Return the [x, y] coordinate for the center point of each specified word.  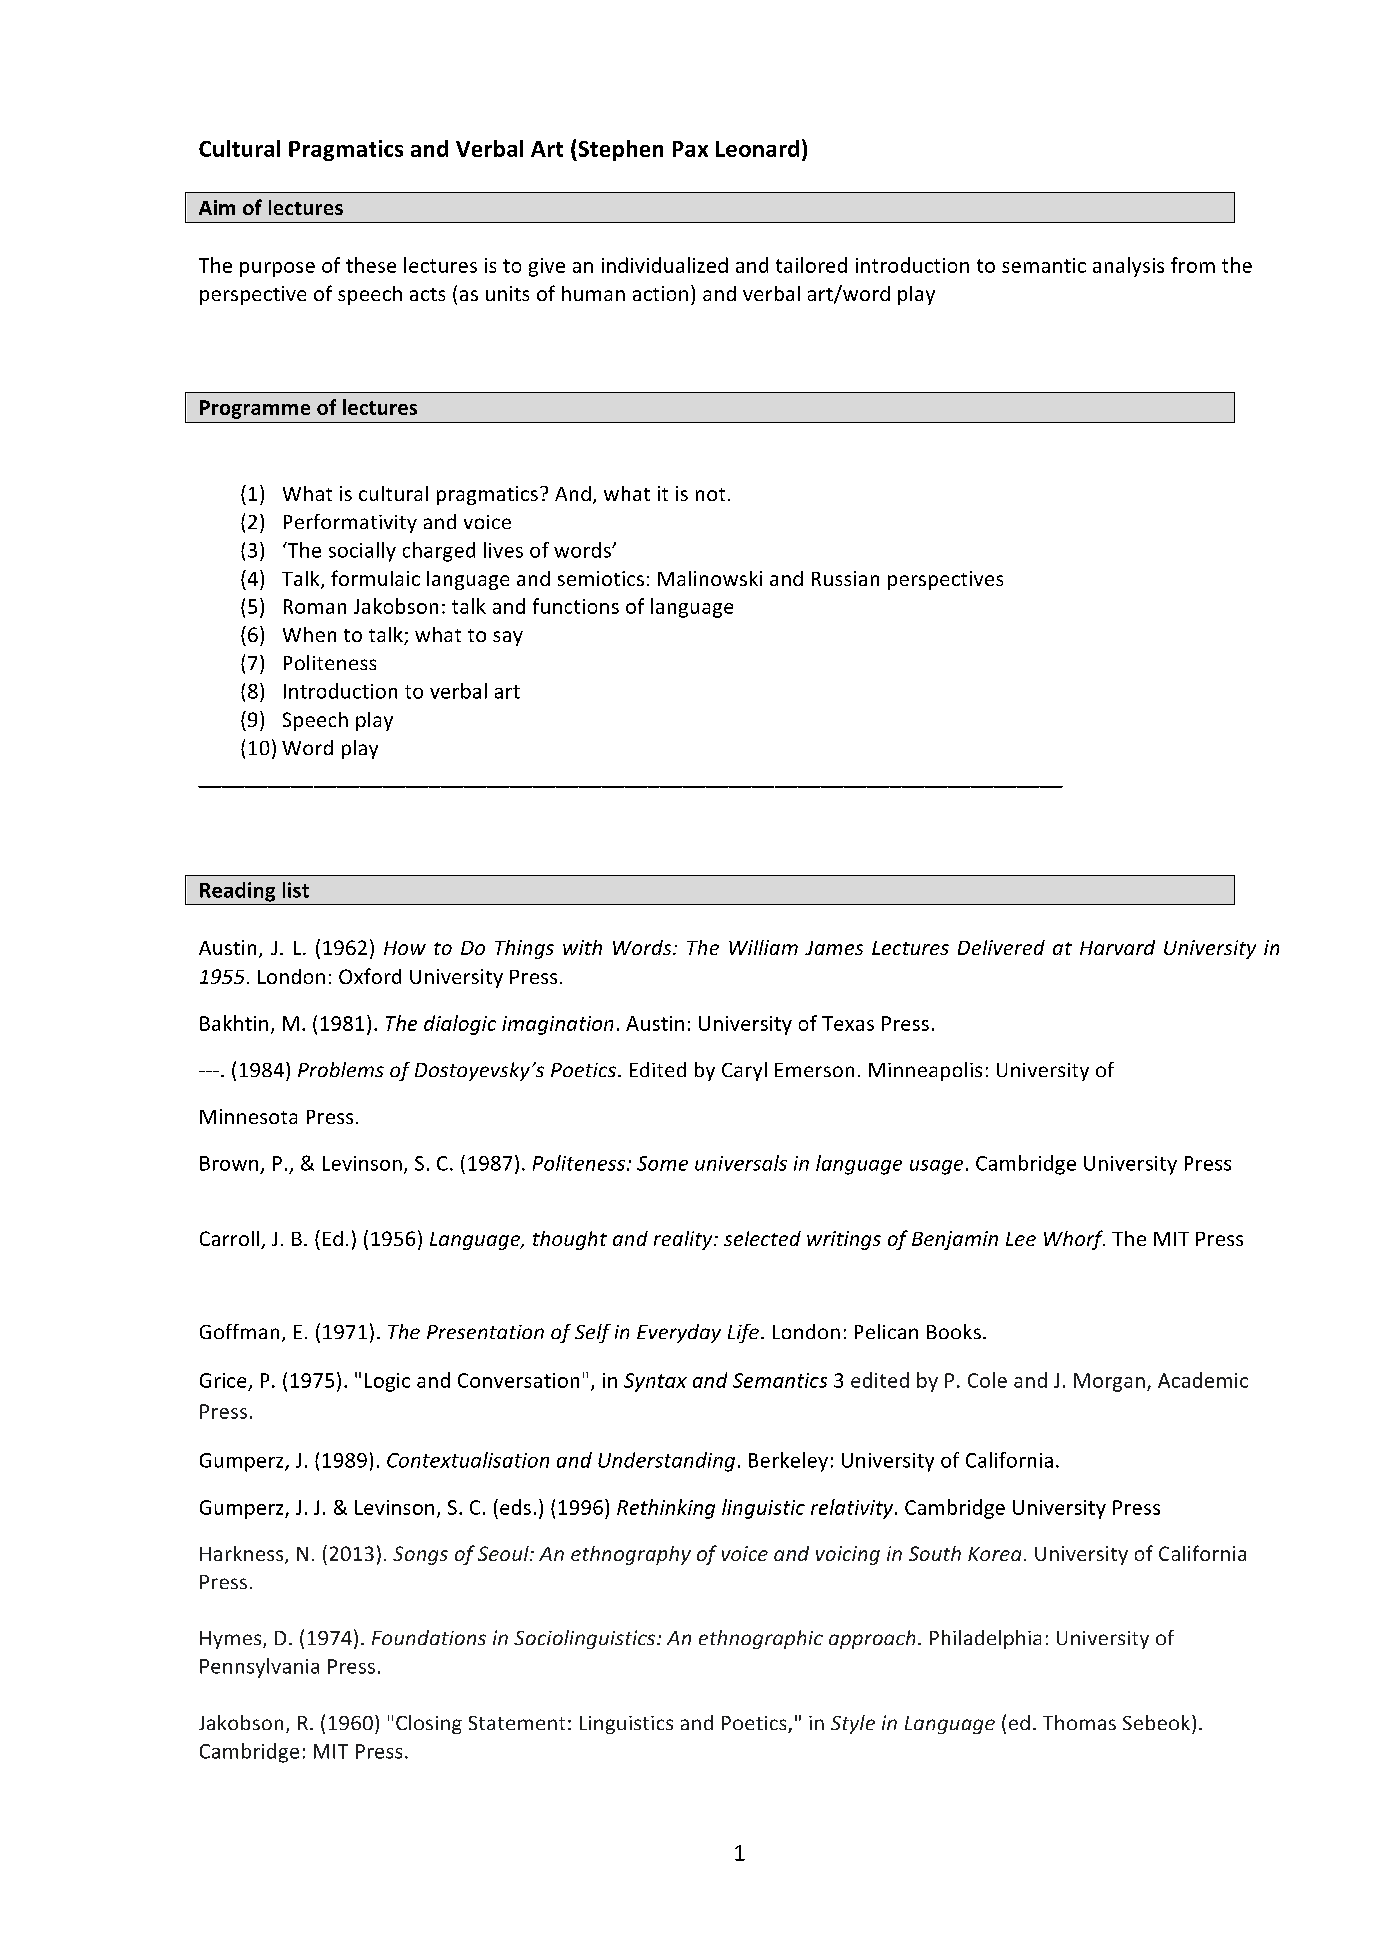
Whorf [1074, 1240]
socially [362, 552]
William [763, 947]
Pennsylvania [259, 1668]
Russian [845, 578]
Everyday [679, 1333]
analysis [1128, 267]
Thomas [1079, 1722]
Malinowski [710, 578]
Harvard [1117, 947]
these [371, 265]
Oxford [370, 976]
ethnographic [761, 1639]
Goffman [239, 1331]
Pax [690, 149]
